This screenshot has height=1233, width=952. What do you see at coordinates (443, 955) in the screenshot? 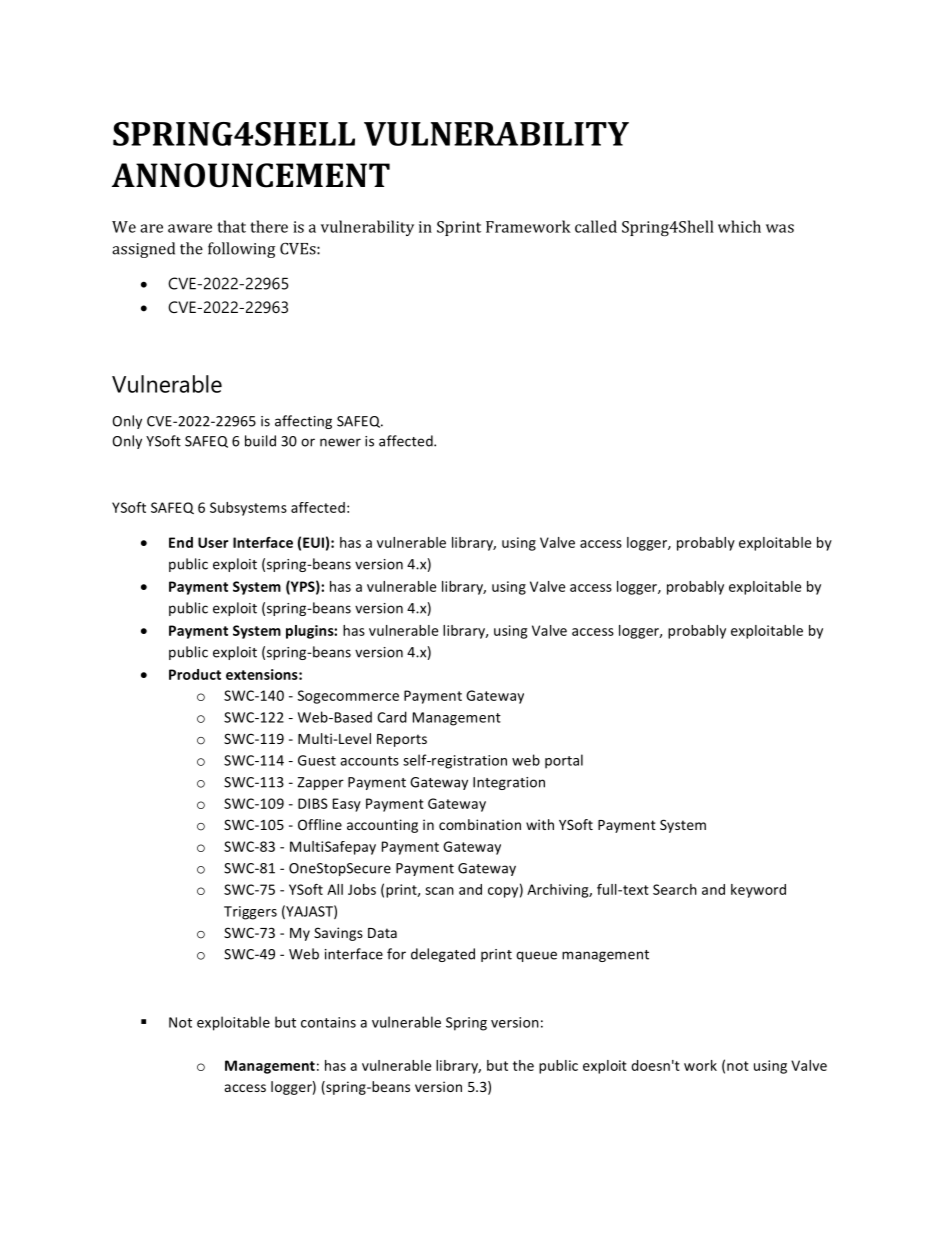
I see `delegated` at bounding box center [443, 955].
